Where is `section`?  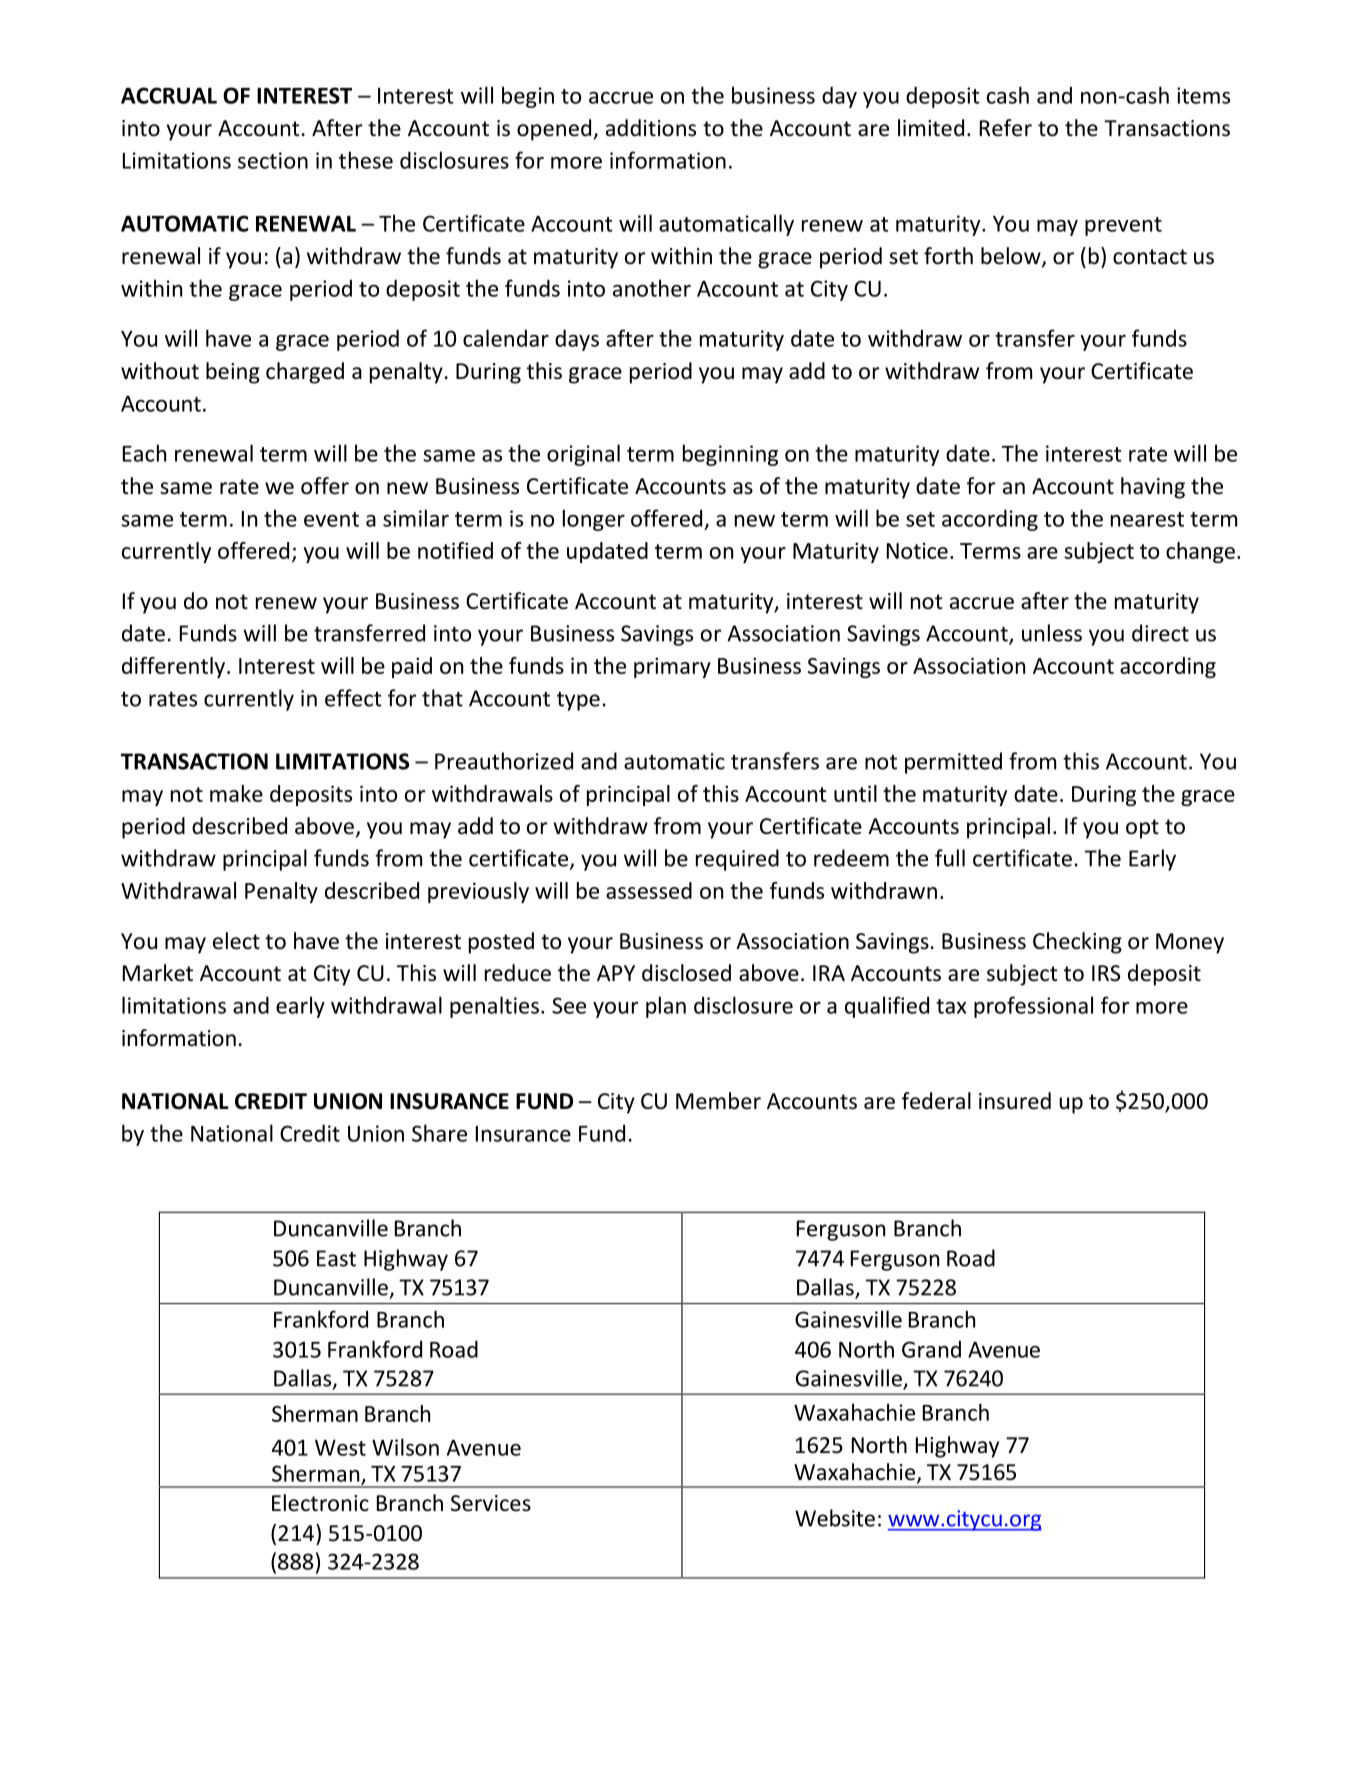
section is located at coordinates (273, 160).
